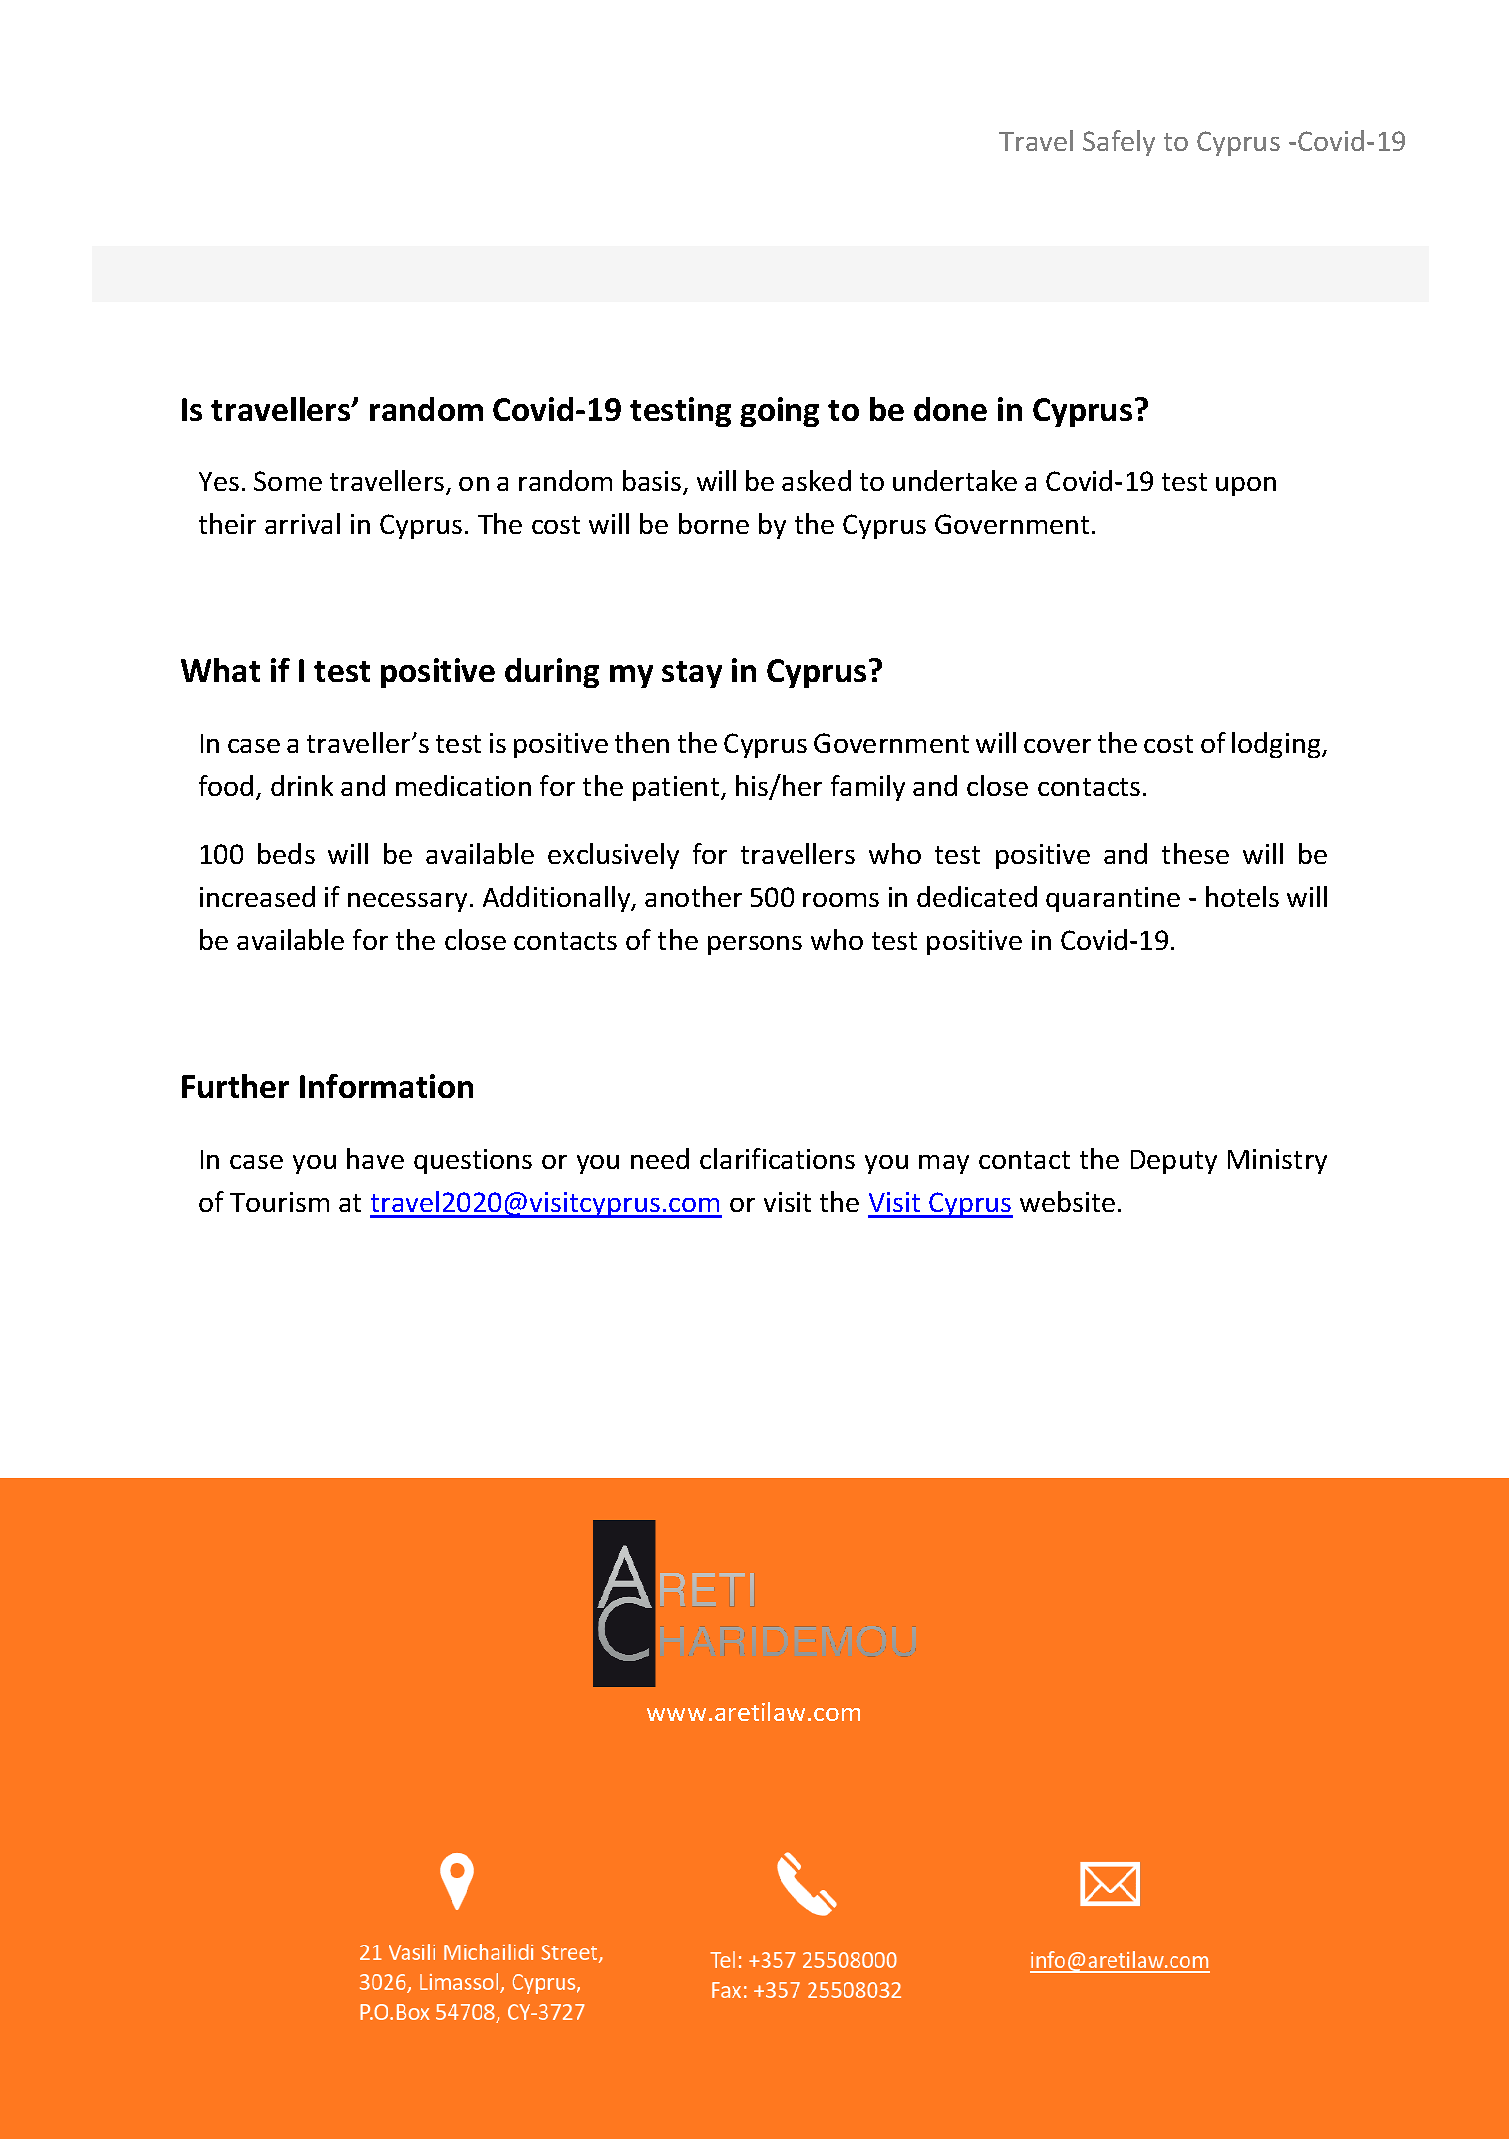 Image resolution: width=1512 pixels, height=2139 pixels. Describe the element at coordinates (1119, 143) in the screenshot. I see `Safely` at that location.
